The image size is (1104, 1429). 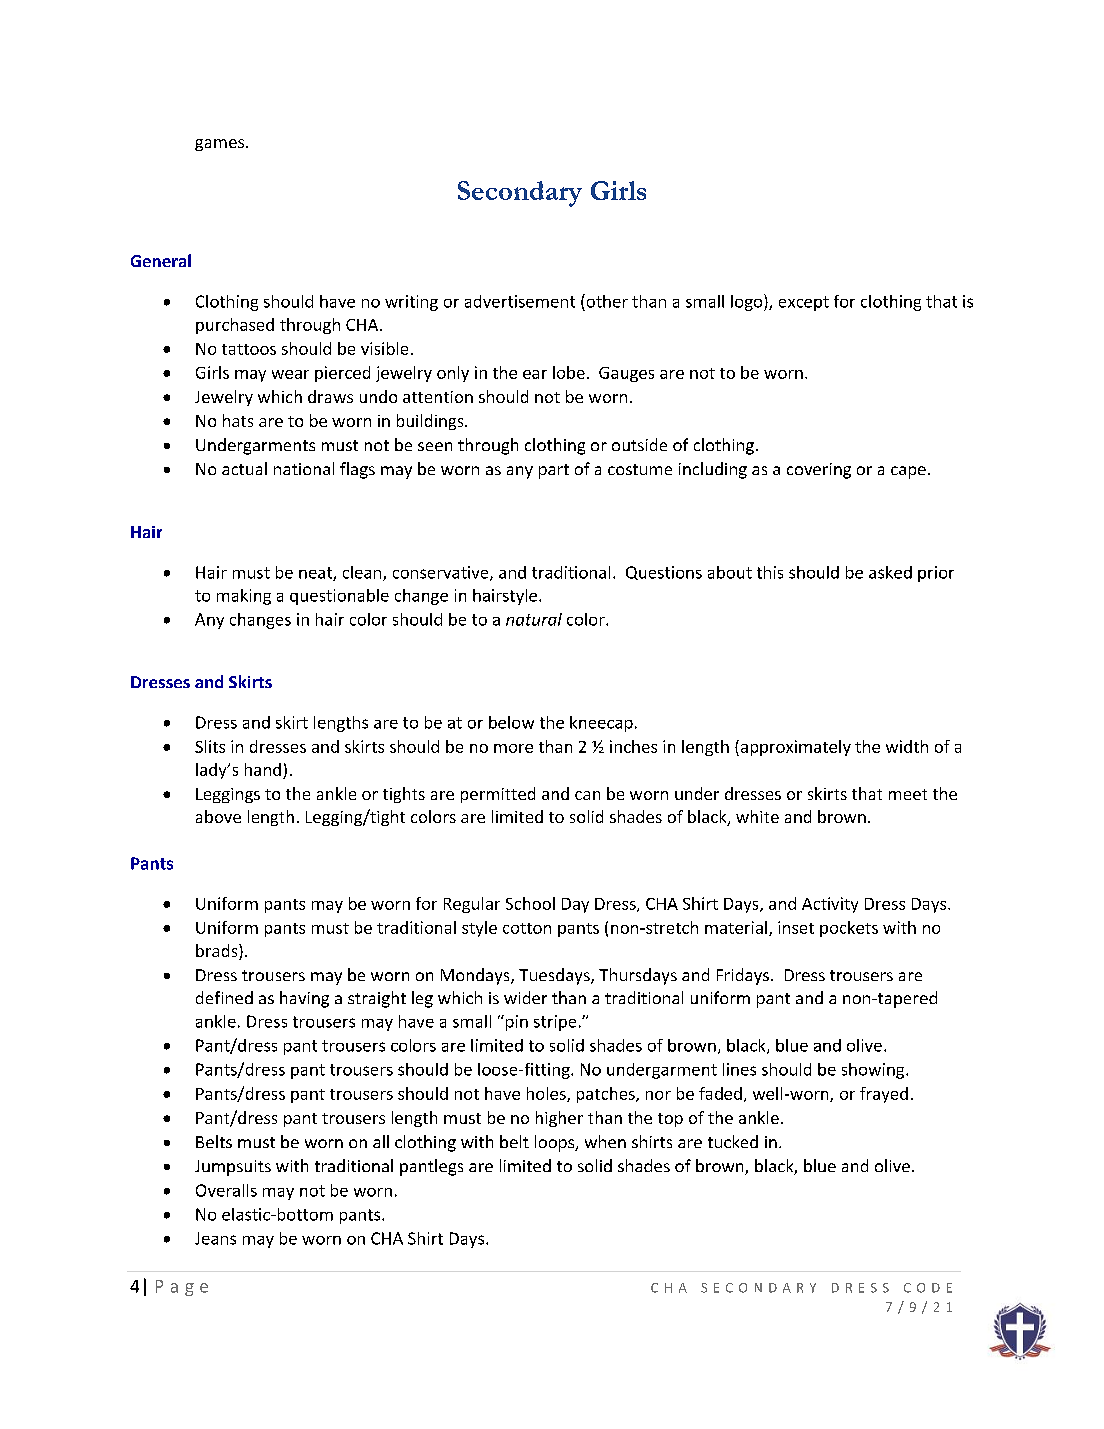 What do you see at coordinates (221, 145) in the image?
I see `games` at bounding box center [221, 145].
